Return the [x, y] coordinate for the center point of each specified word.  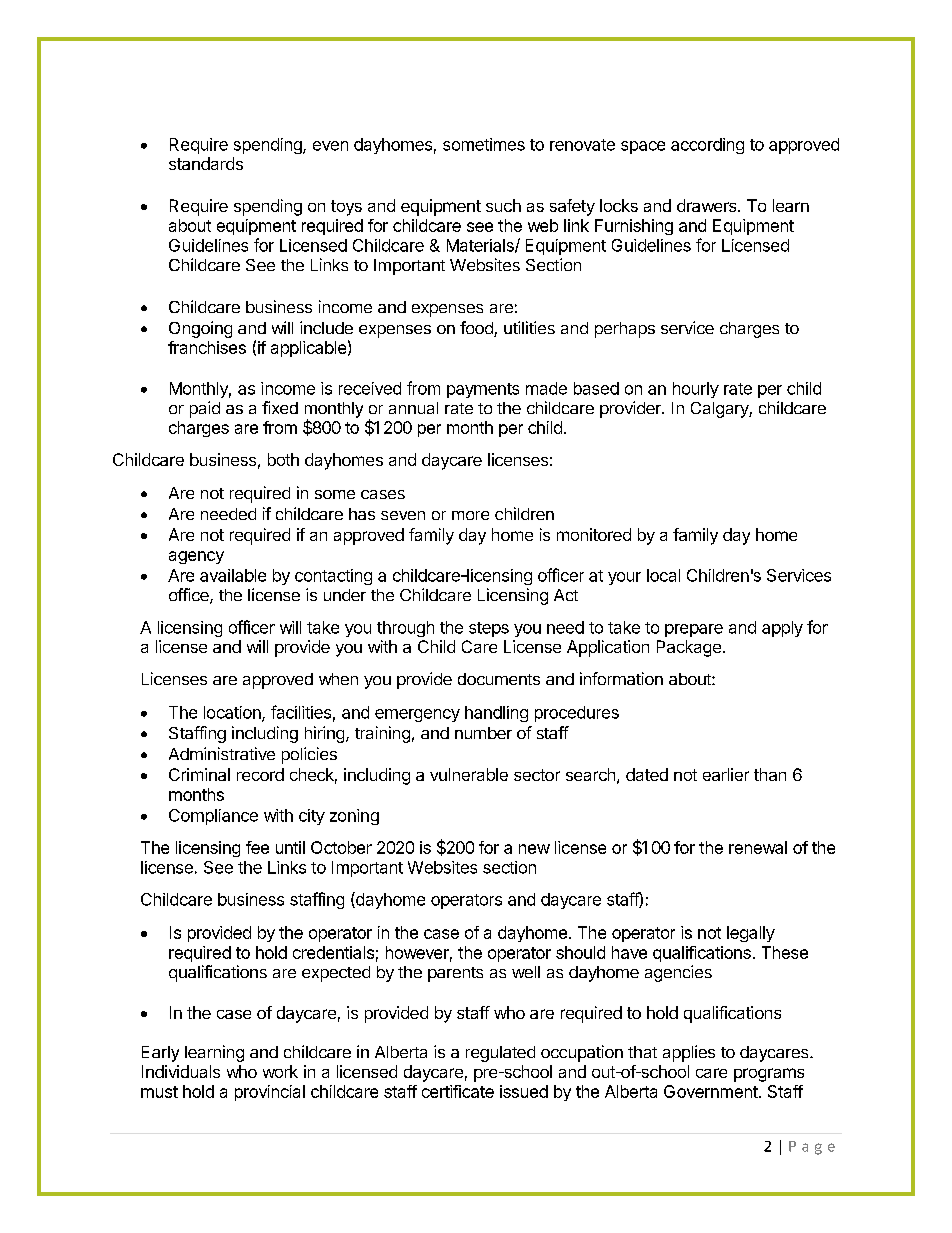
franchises [207, 347]
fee [257, 847]
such [503, 205]
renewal [758, 847]
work [280, 1071]
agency [196, 557]
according [707, 146]
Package [689, 648]
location [233, 713]
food [477, 329]
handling [496, 714]
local [663, 575]
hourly [696, 390]
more [470, 515]
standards [206, 163]
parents [455, 974]
